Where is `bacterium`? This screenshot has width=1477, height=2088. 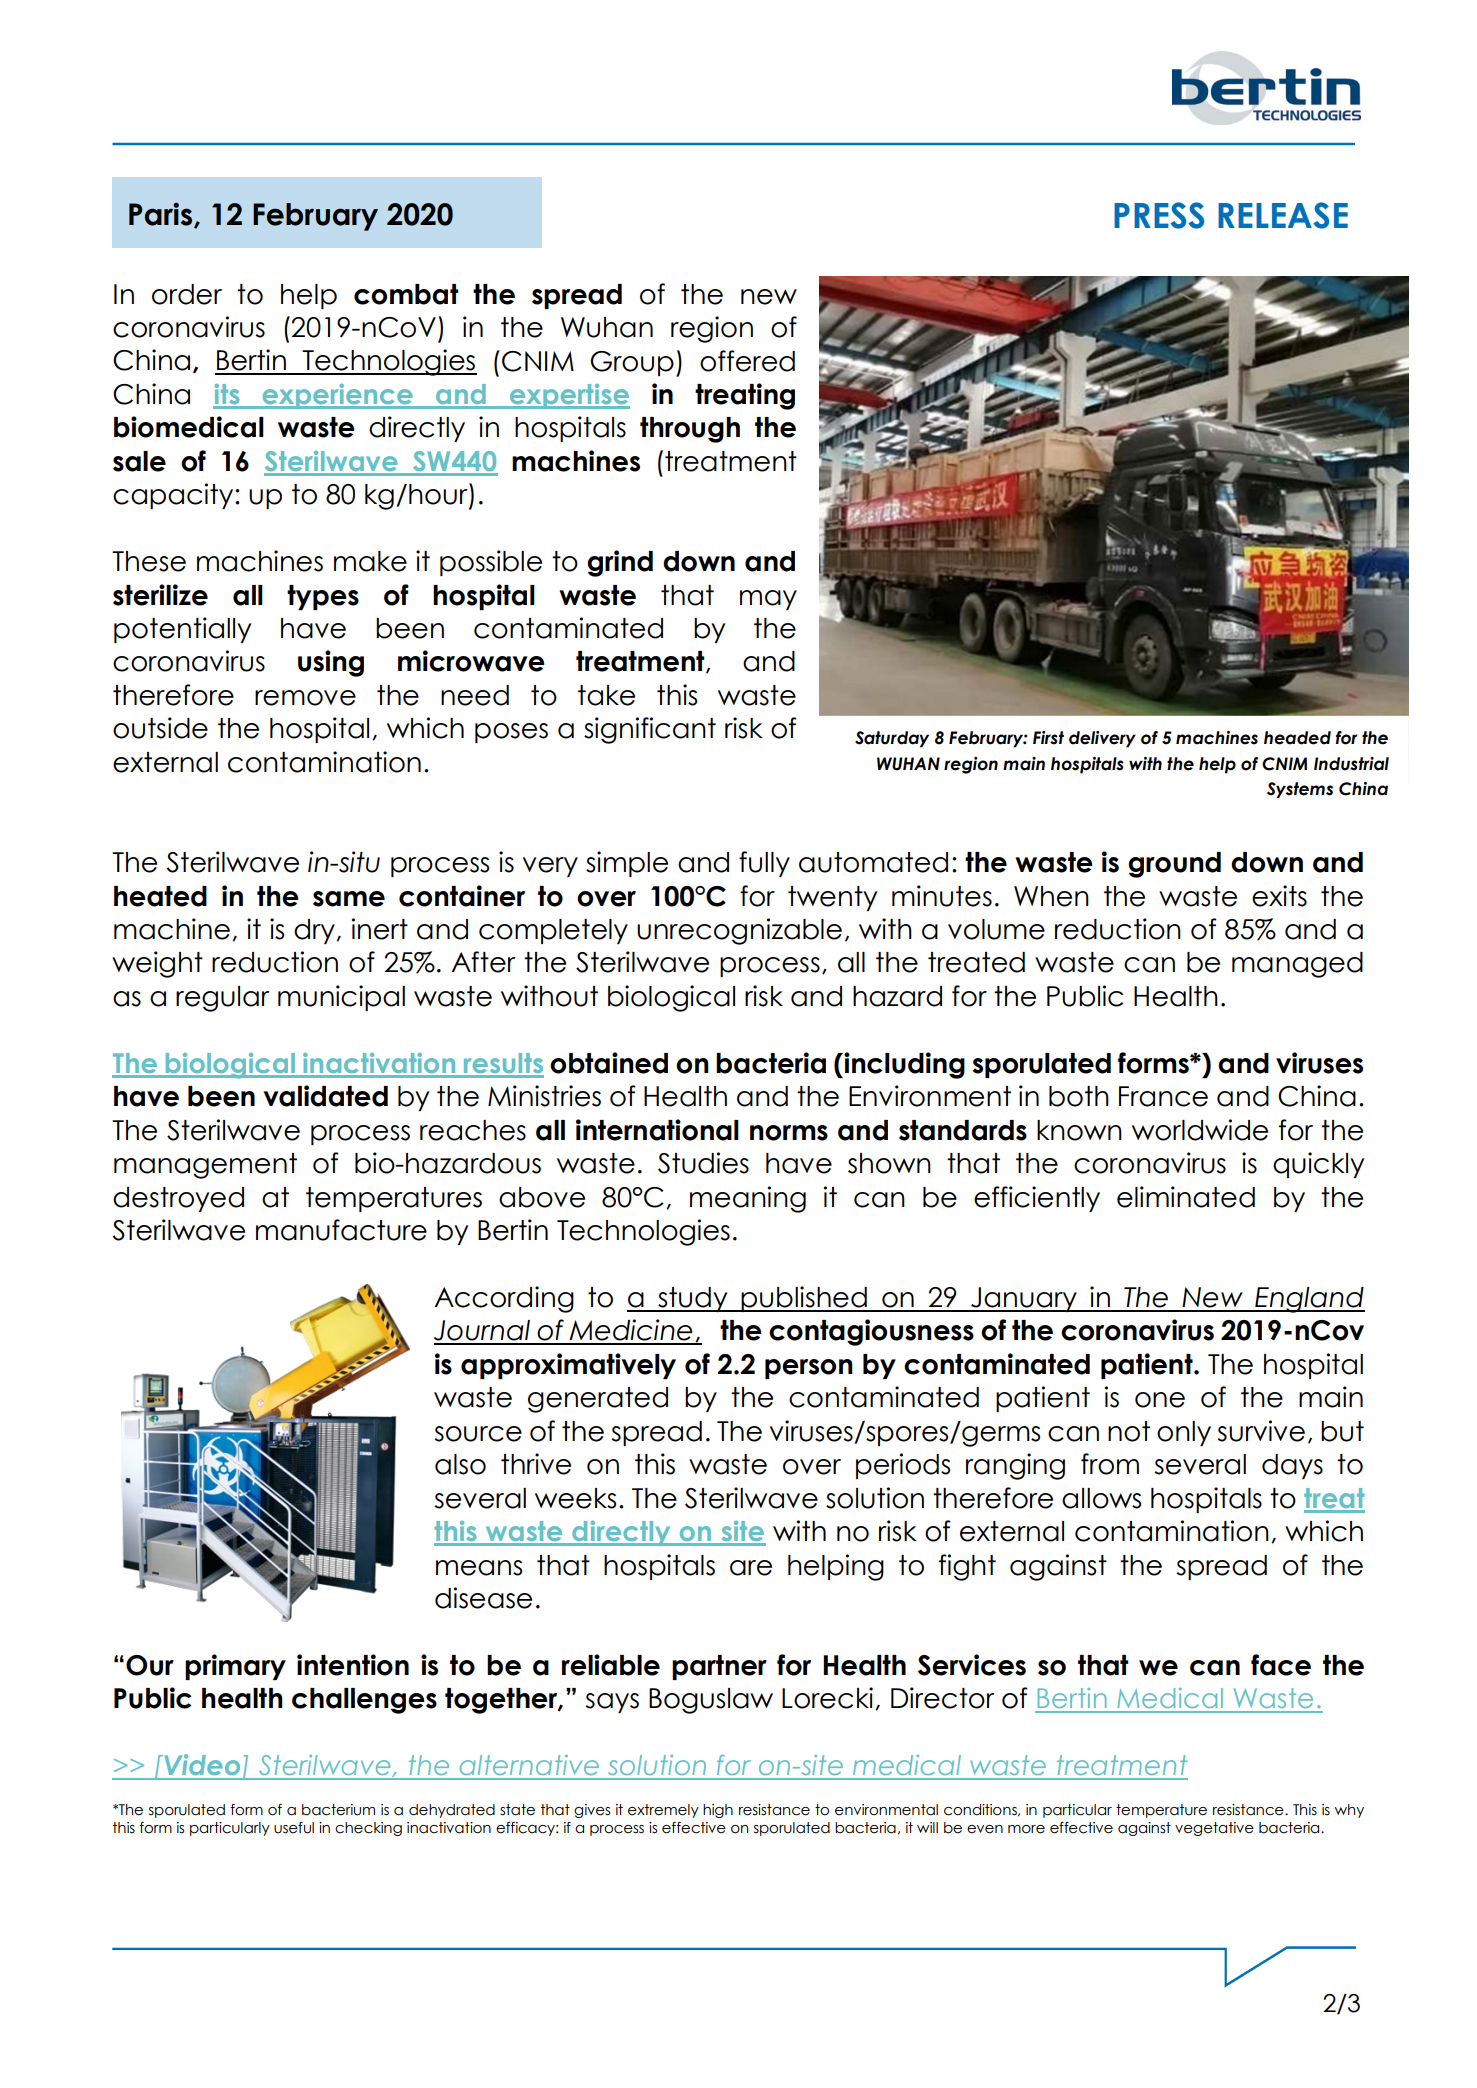 bacterium is located at coordinates (338, 1810).
